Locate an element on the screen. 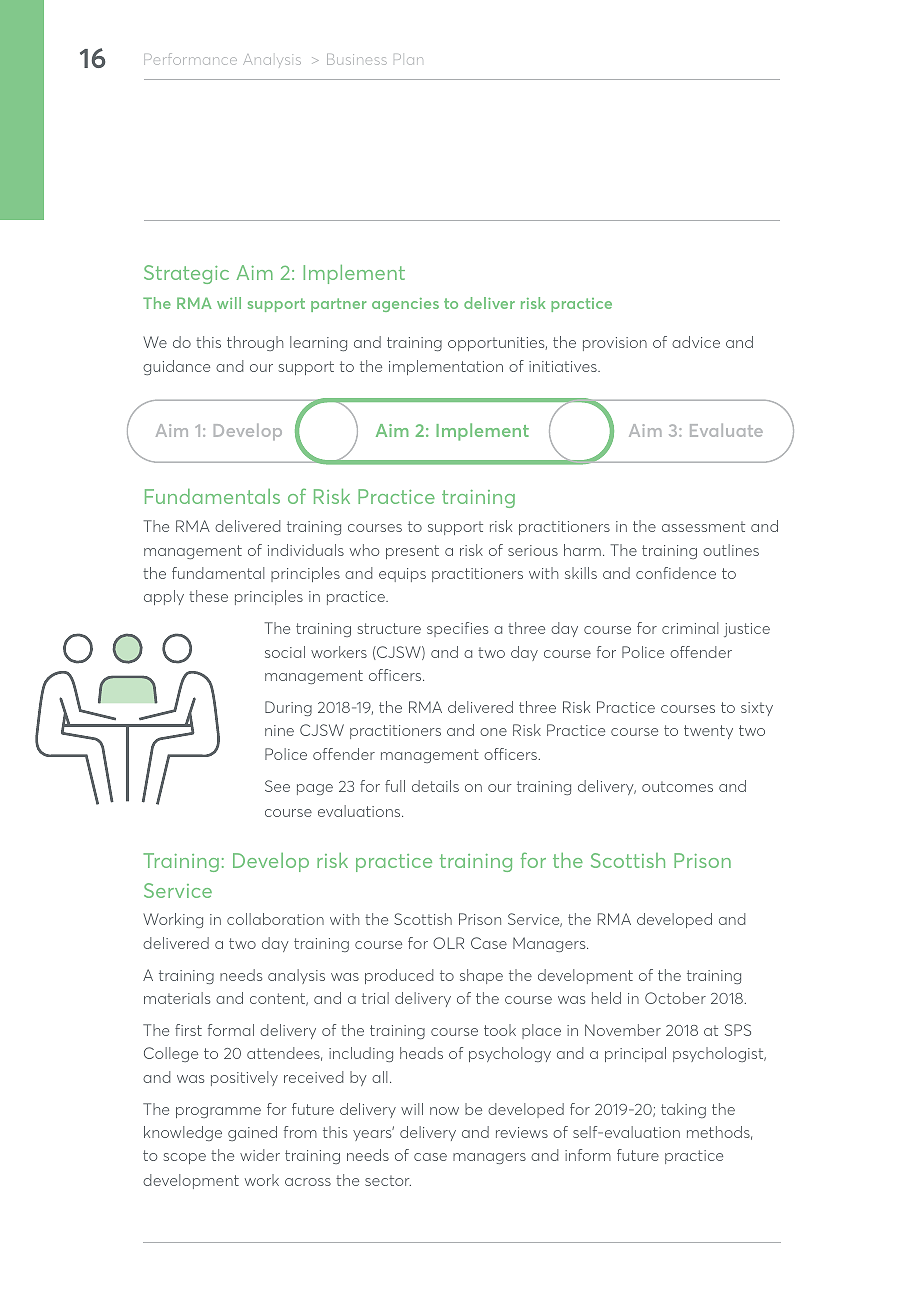 Image resolution: width=924 pixels, height=1308 pixels. these is located at coordinates (208, 596).
